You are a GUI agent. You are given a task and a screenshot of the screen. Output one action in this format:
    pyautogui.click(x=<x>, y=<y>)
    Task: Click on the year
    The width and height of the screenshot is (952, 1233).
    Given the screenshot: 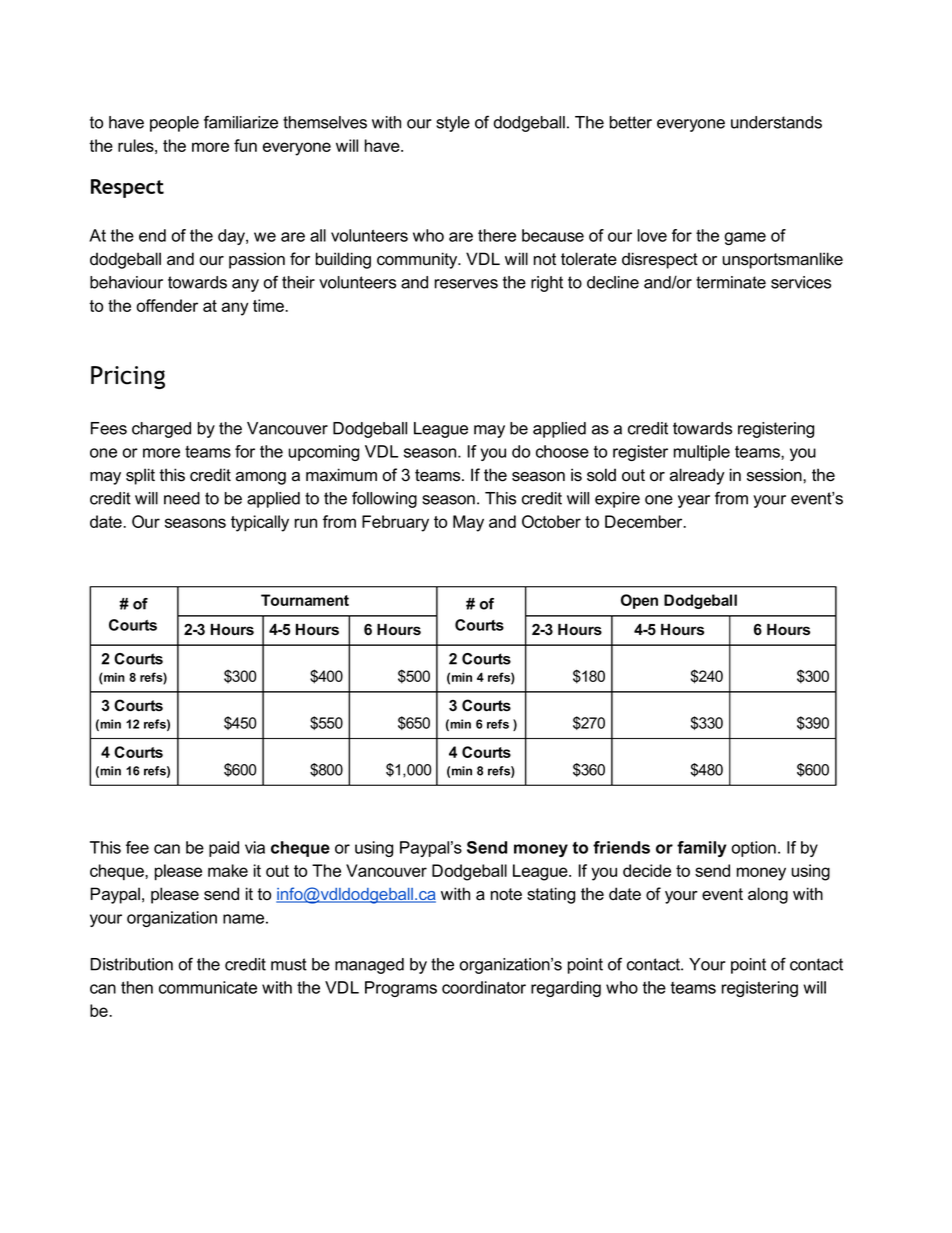 What is the action you would take?
    pyautogui.click(x=694, y=501)
